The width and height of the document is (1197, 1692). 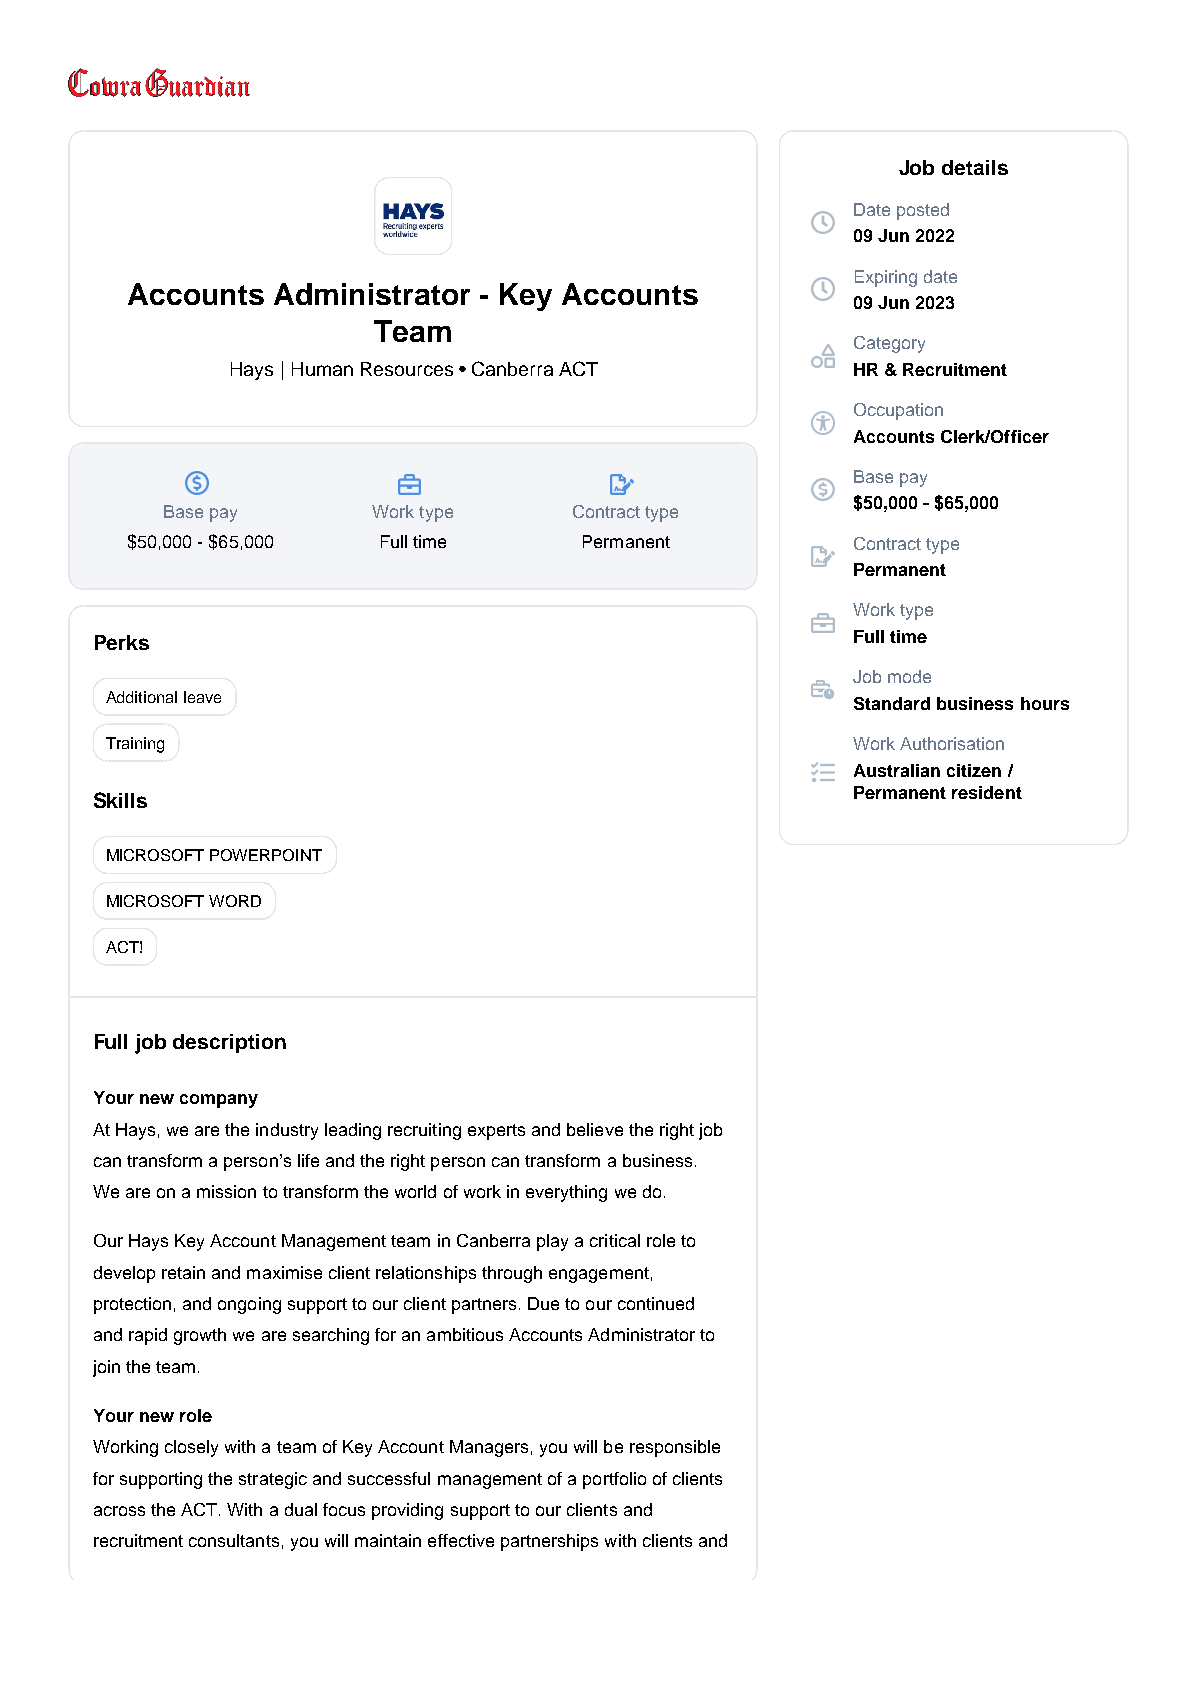 I want to click on Australian, so click(x=897, y=770).
